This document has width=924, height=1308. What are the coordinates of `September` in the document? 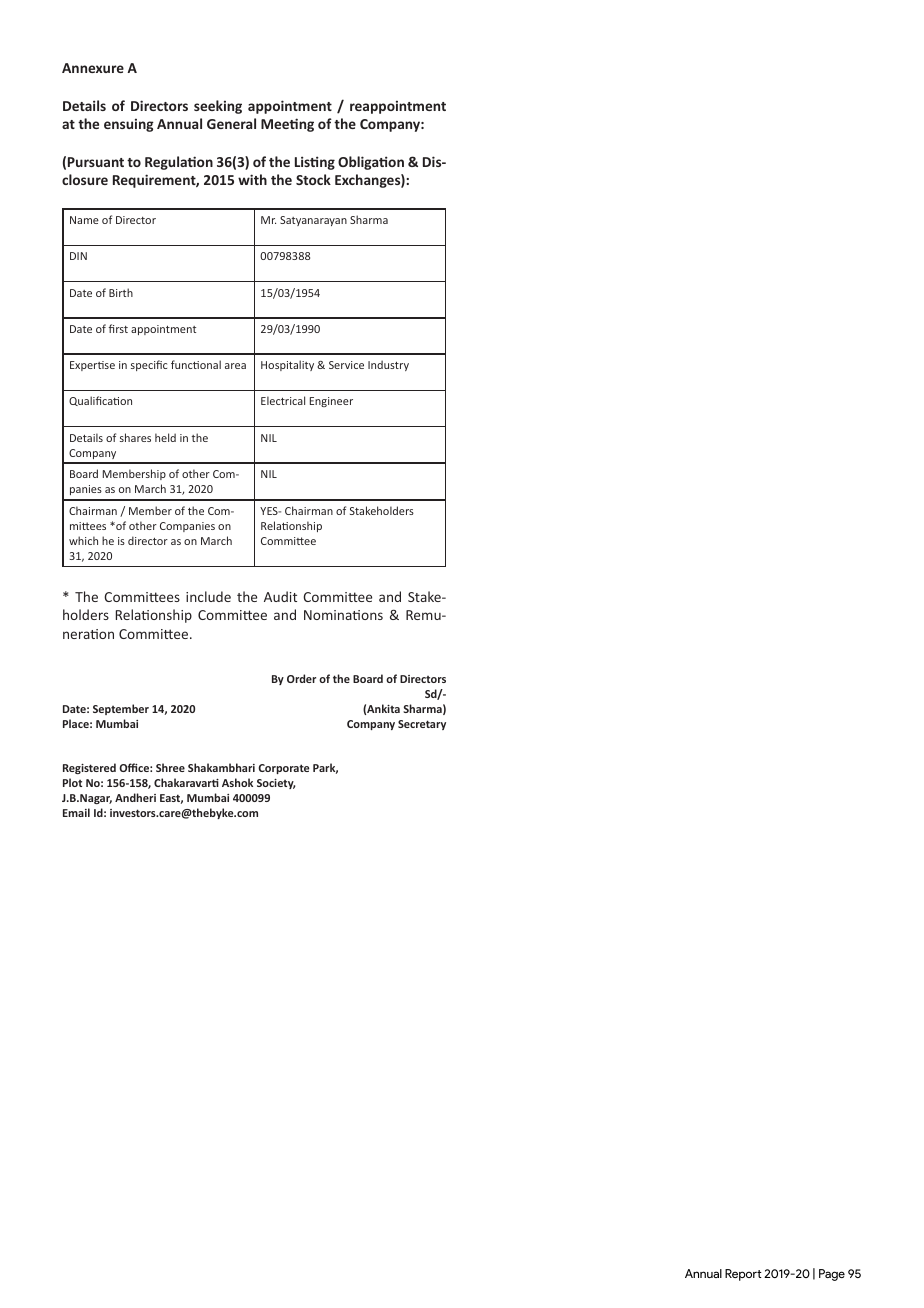 It's located at (121, 709).
